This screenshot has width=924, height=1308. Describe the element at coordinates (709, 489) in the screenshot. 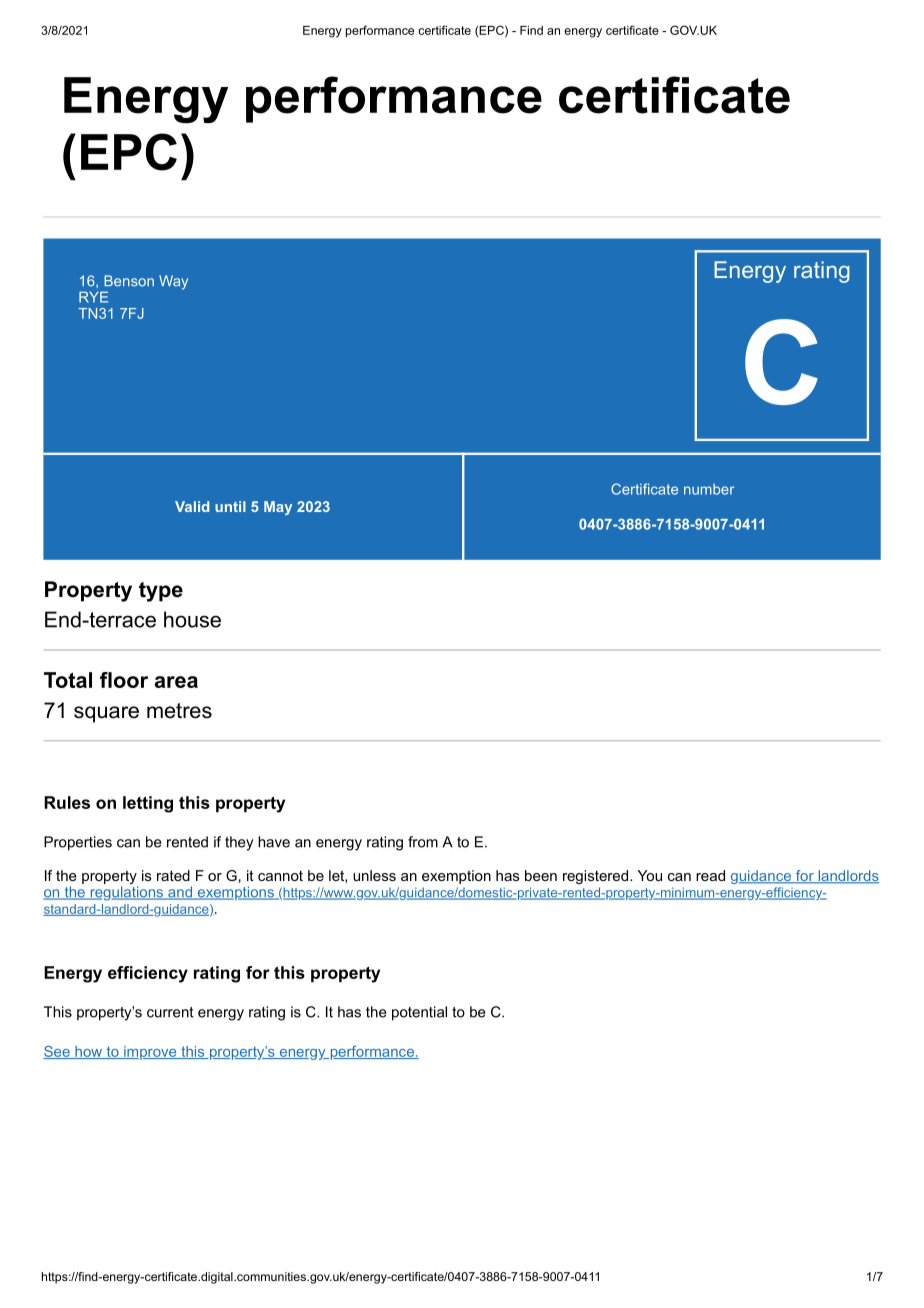

I see `number` at that location.
